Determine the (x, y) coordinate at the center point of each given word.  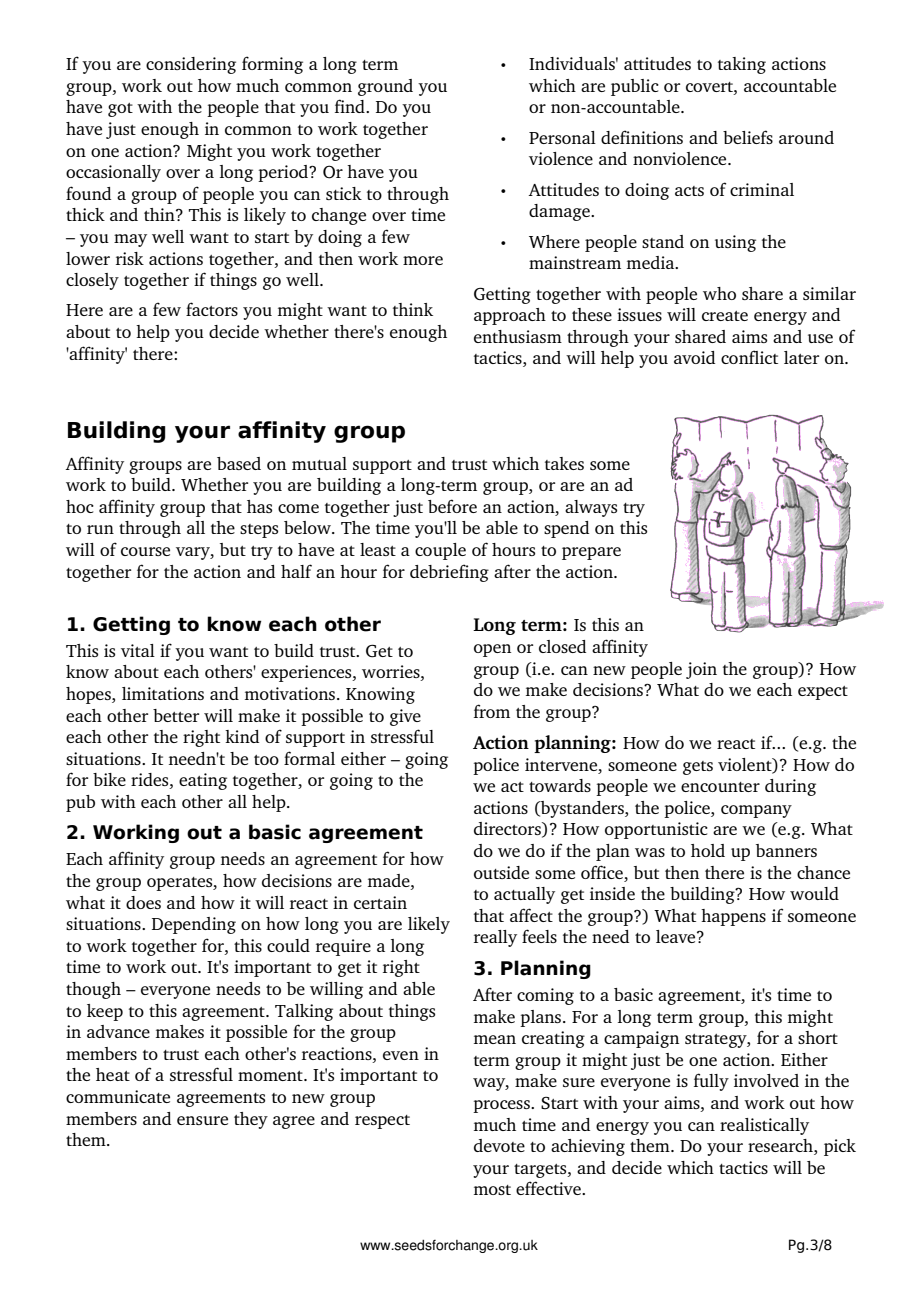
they (251, 1120)
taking (742, 65)
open (492, 650)
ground (385, 87)
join (701, 670)
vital (138, 650)
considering (191, 65)
